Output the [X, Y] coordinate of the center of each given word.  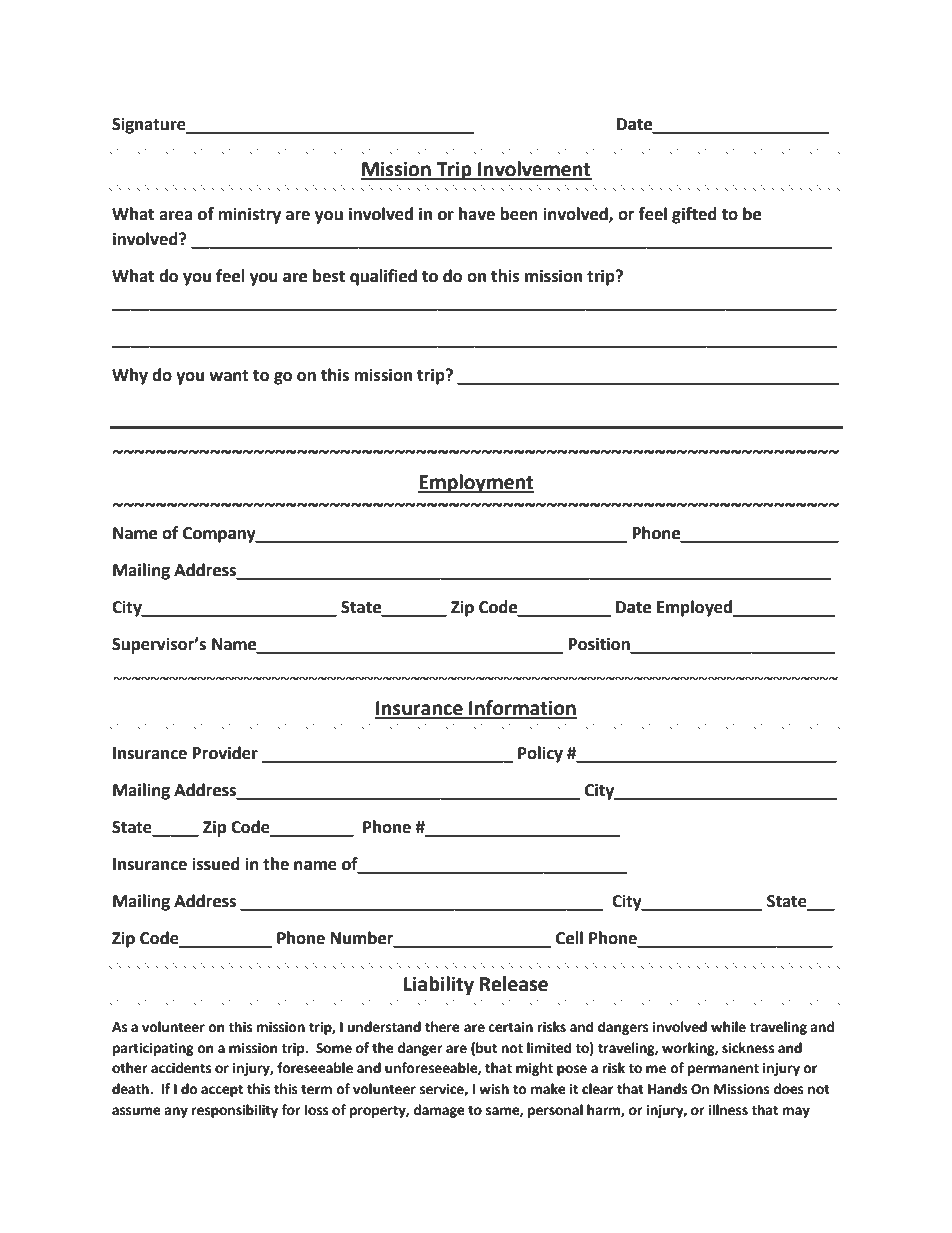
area [176, 216]
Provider [225, 753]
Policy [540, 754]
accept [222, 1091]
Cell [569, 938]
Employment [476, 483]
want [229, 376]
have [477, 214]
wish [494, 1089]
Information [522, 709]
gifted [694, 215]
